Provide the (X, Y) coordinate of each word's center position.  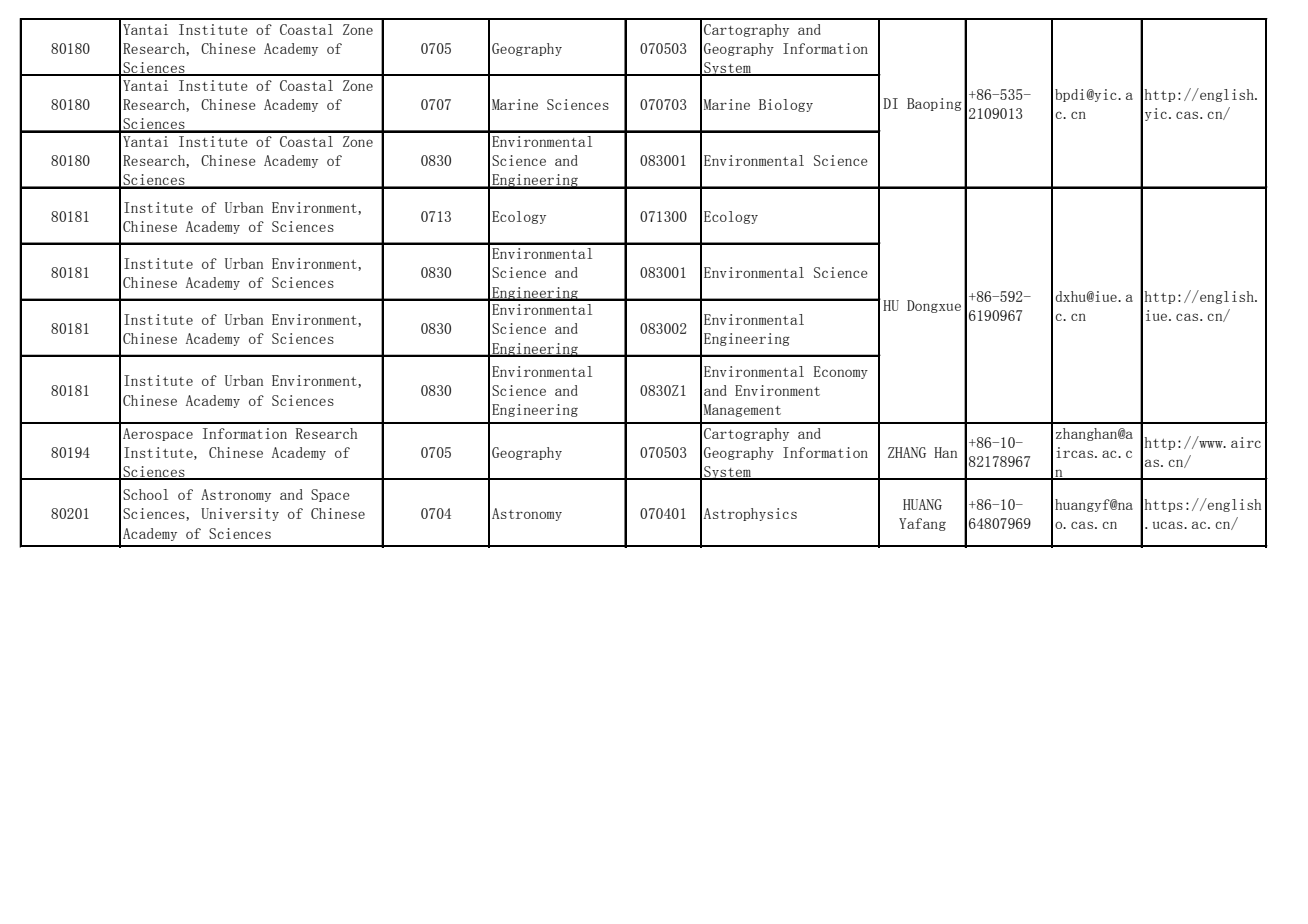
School (145, 494)
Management (742, 410)
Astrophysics (750, 514)
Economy (841, 372)
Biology (786, 105)
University (240, 514)
